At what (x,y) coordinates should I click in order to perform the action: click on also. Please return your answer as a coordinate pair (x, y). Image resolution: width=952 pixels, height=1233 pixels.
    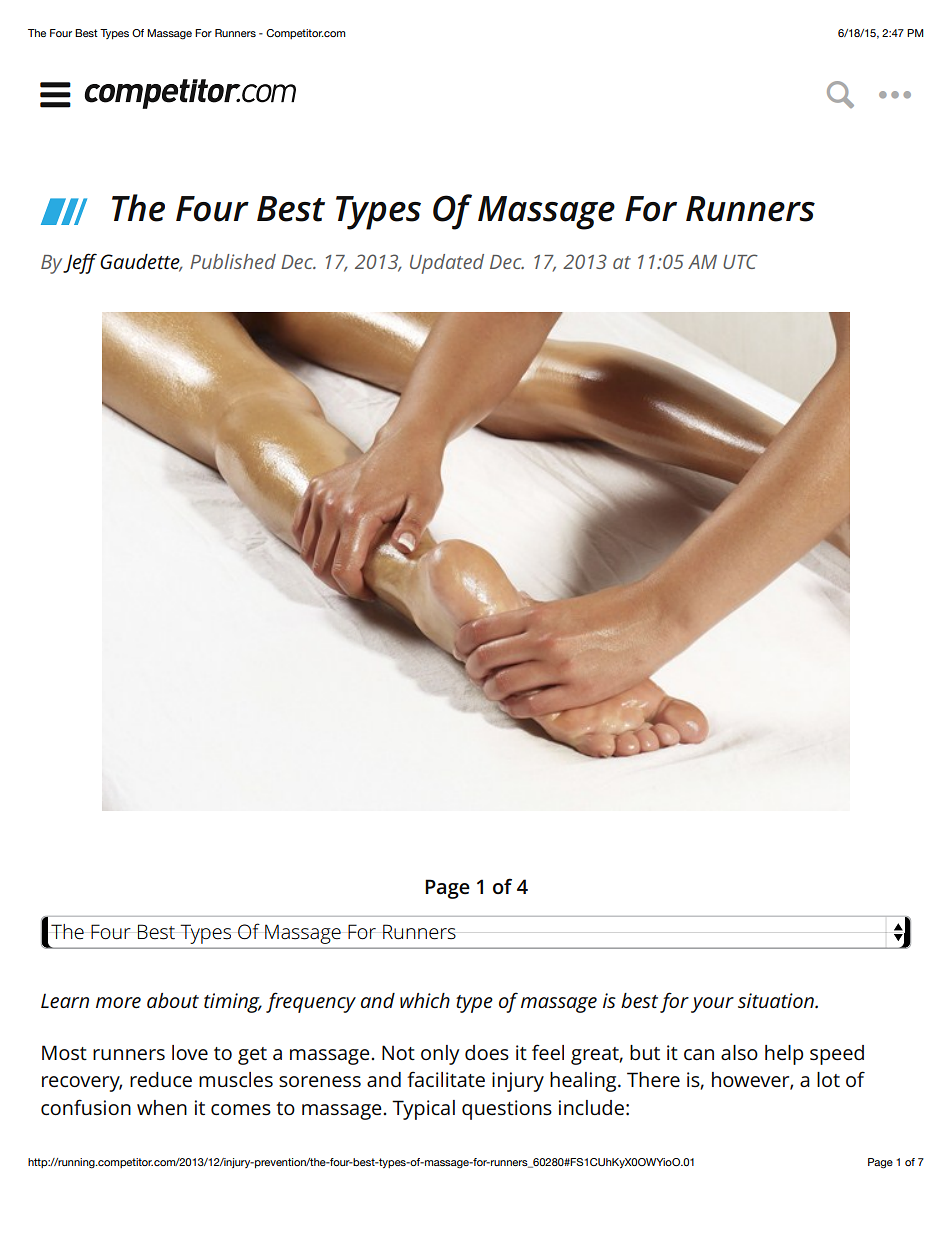
    Looking at the image, I should click on (739, 1052).
